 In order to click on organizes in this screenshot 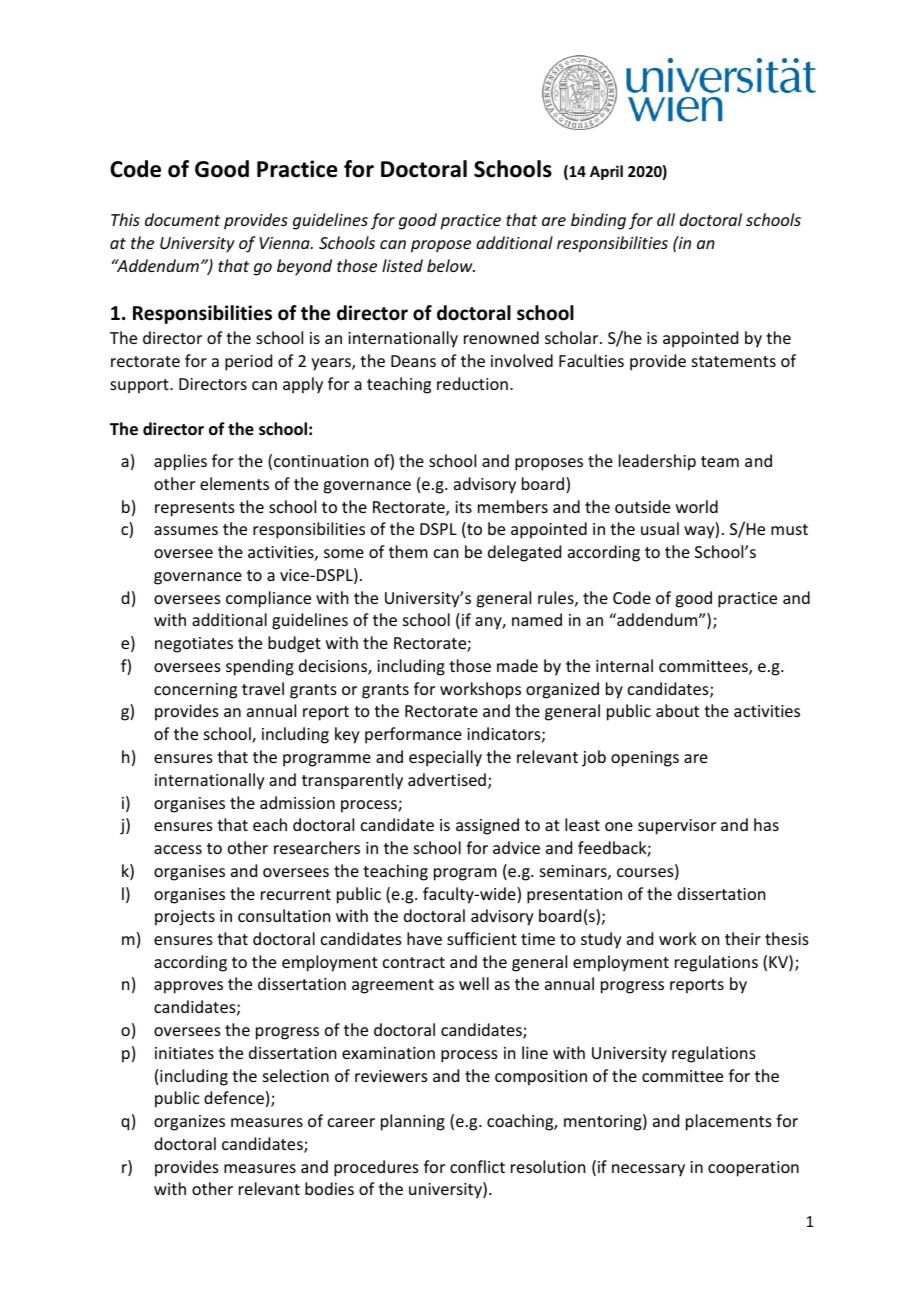, I will do `click(189, 1123)`.
